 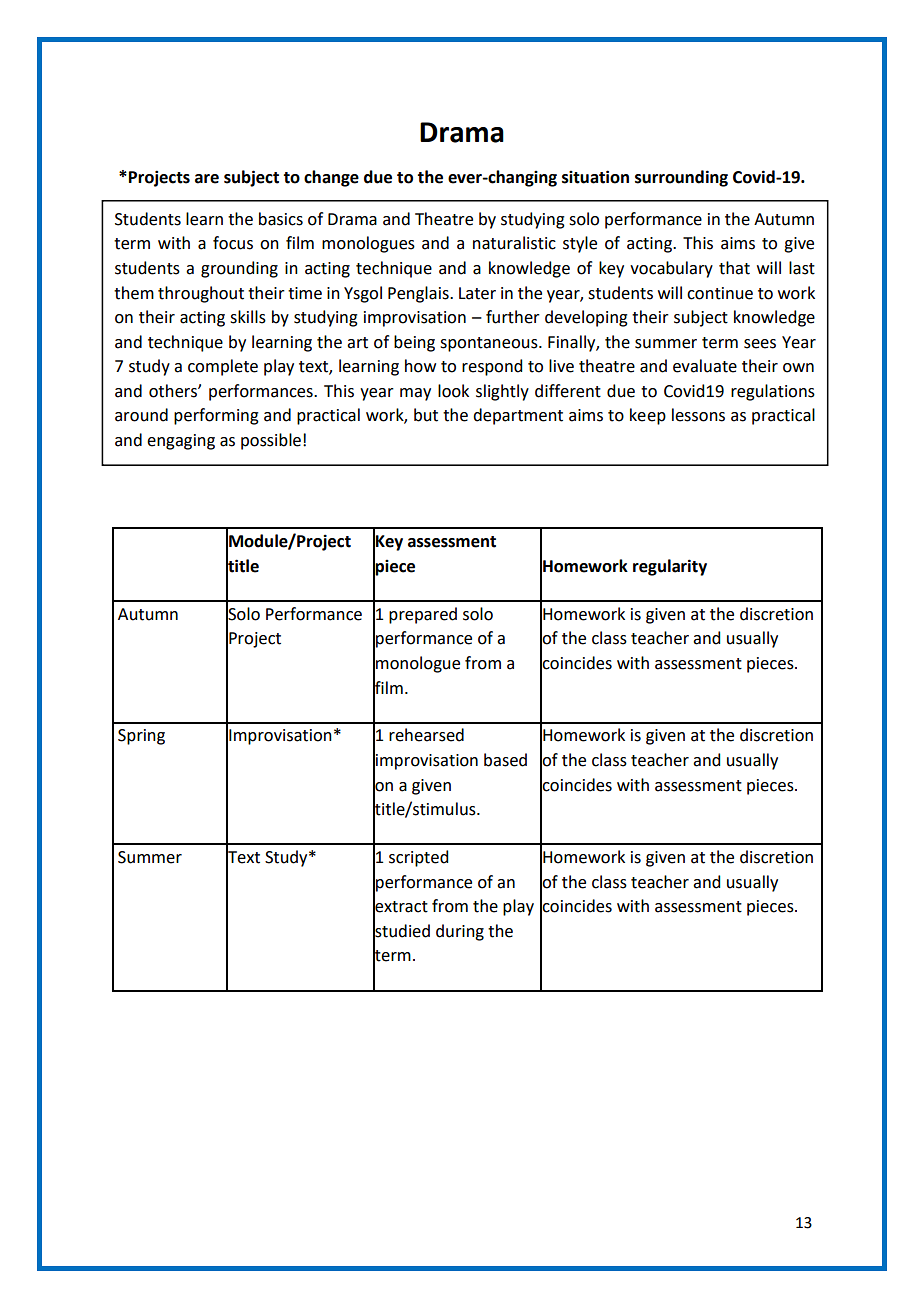 What do you see at coordinates (418, 858) in the page?
I see `scripted` at bounding box center [418, 858].
